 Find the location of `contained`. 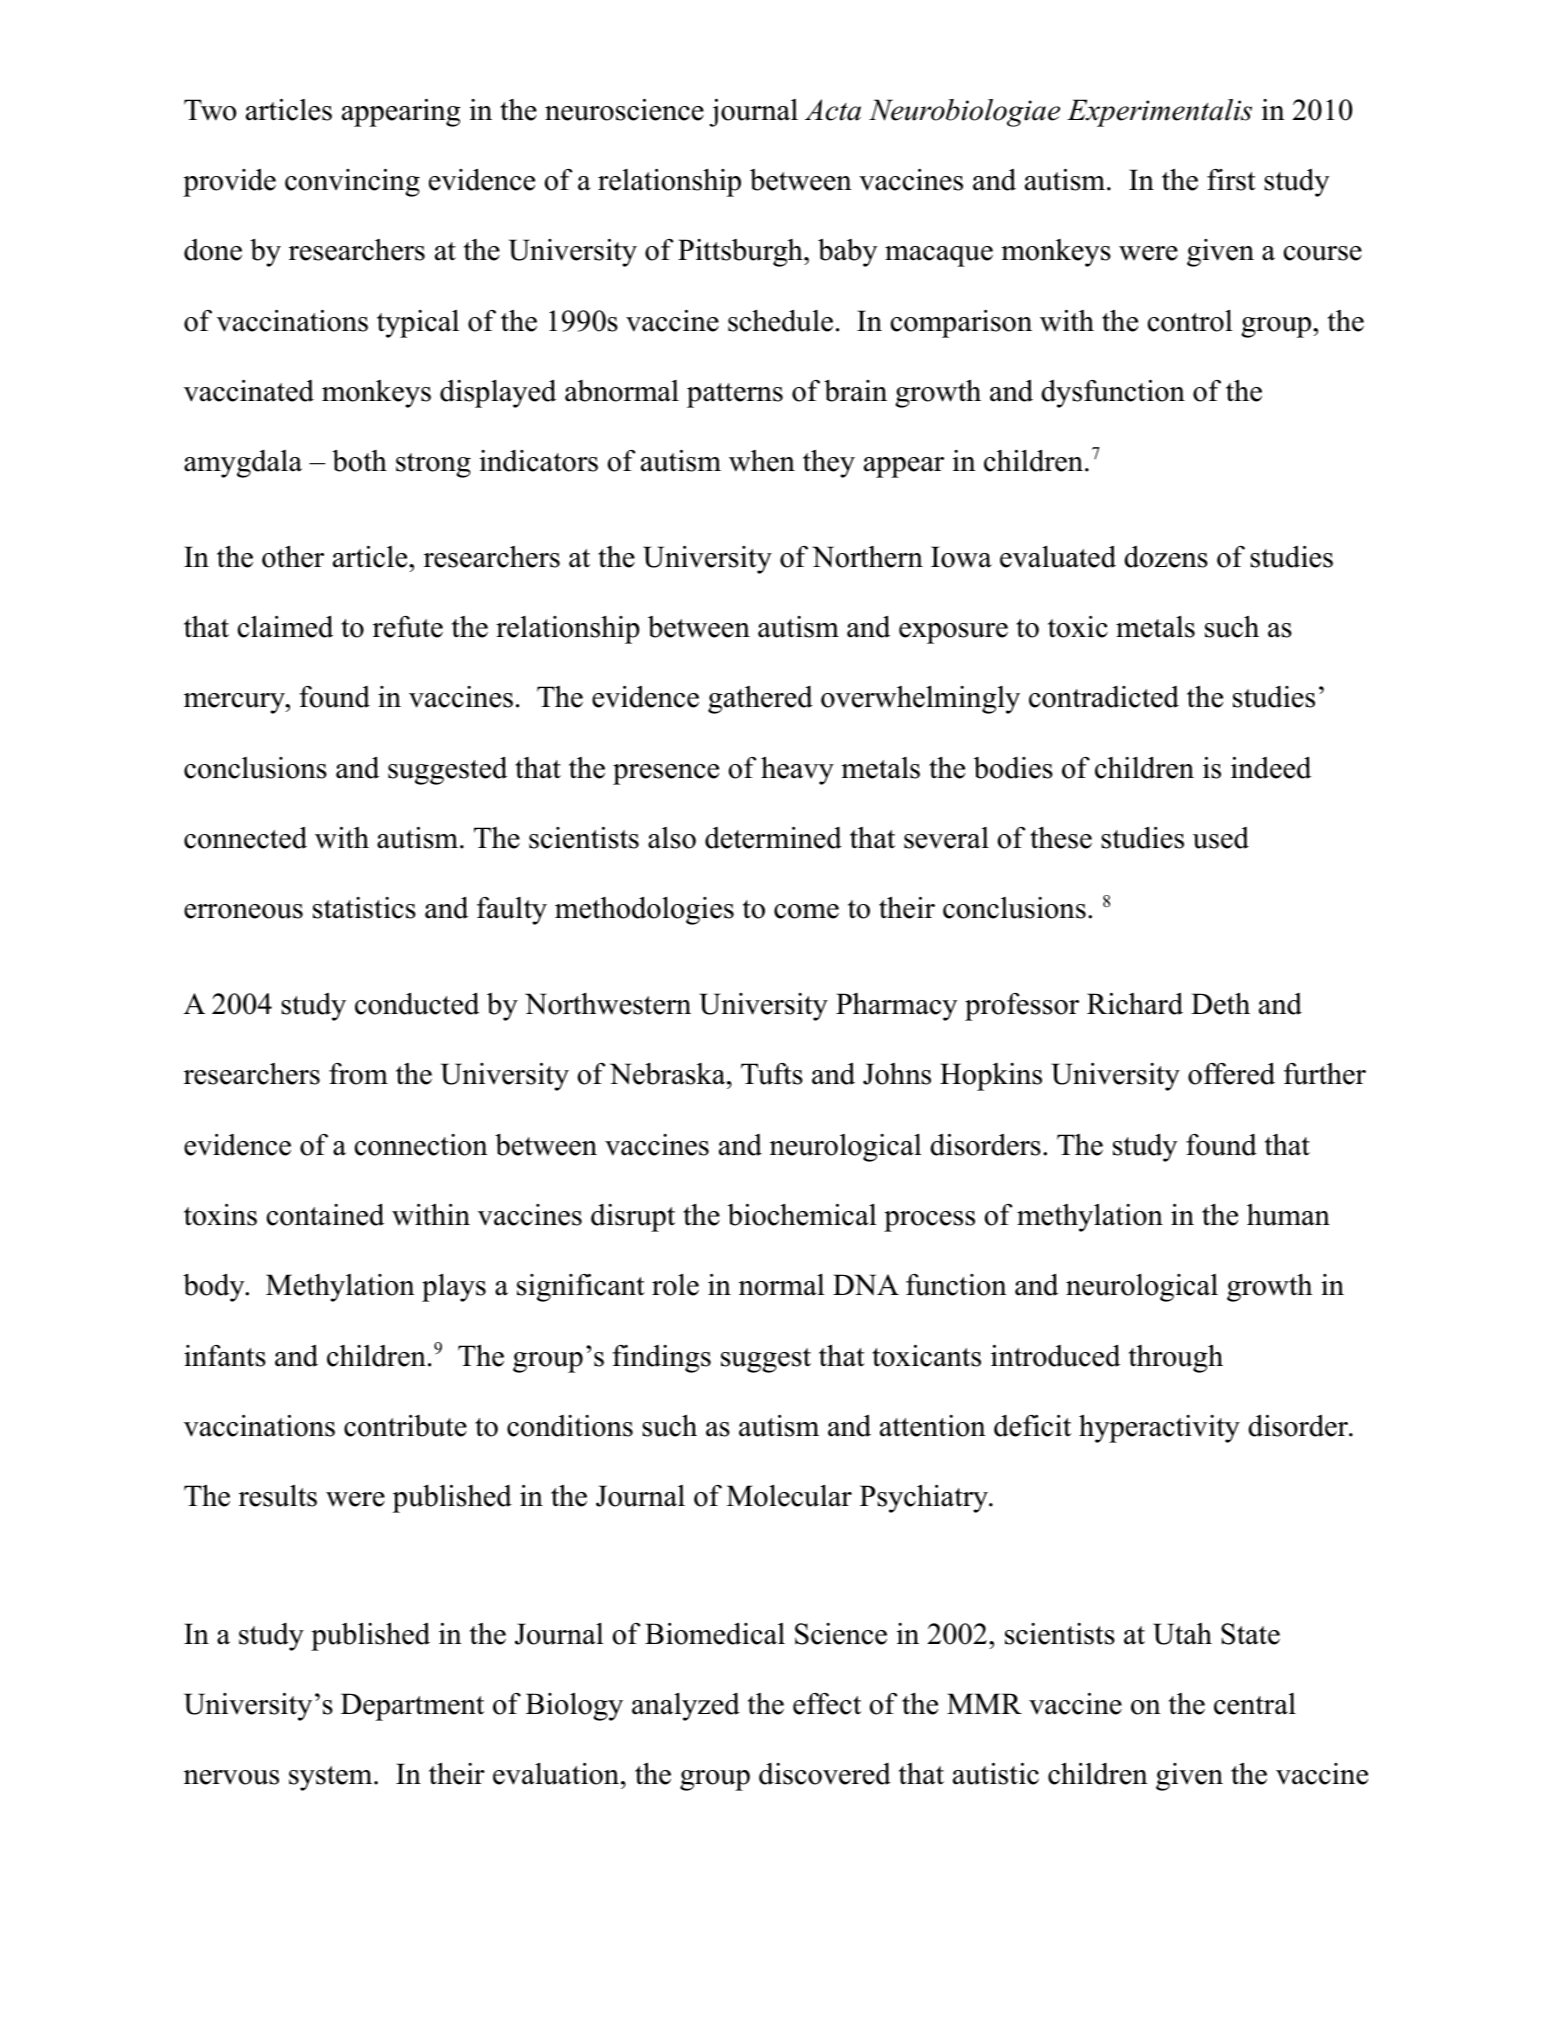

contained is located at coordinates (325, 1215).
